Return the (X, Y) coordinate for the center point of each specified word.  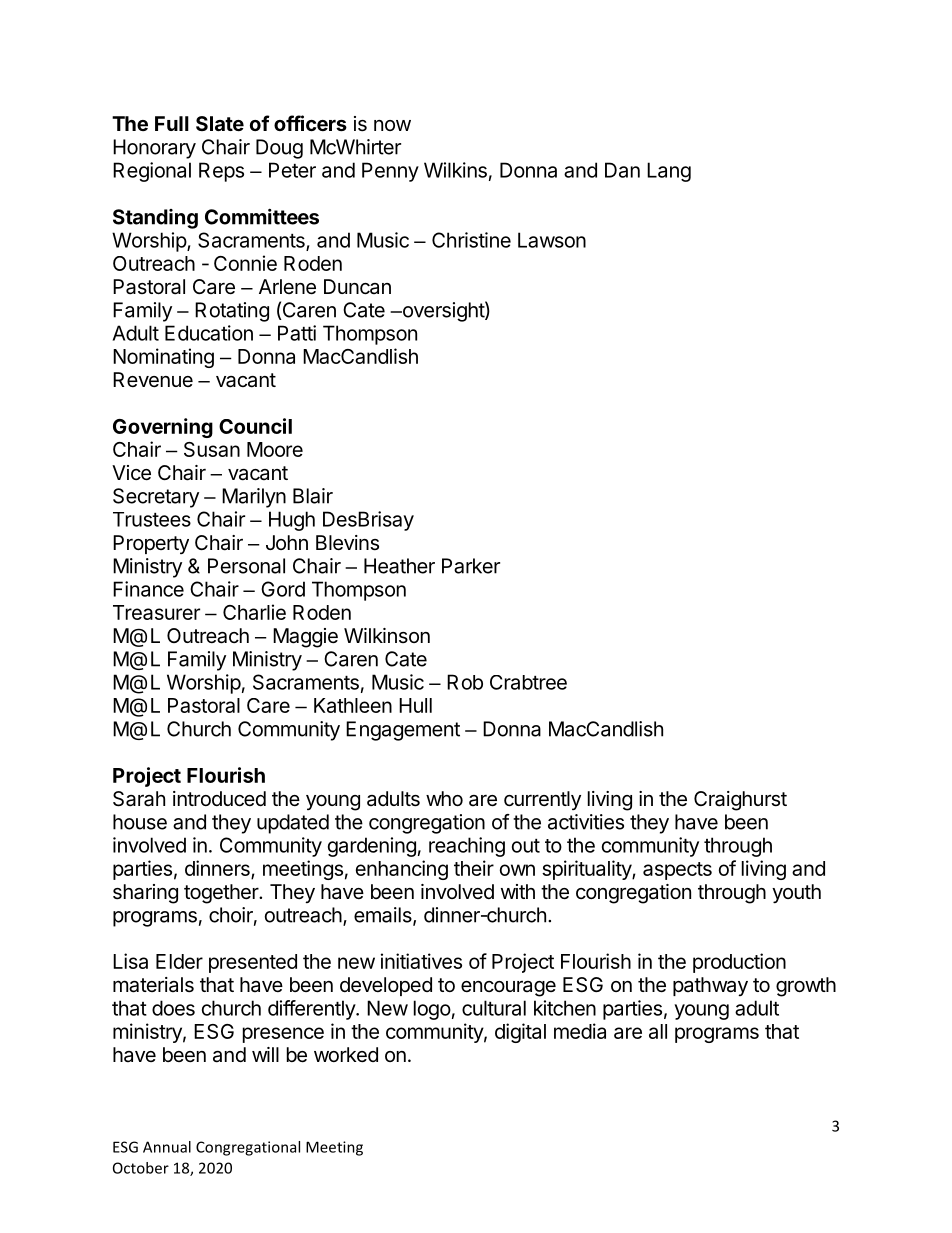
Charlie (254, 612)
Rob (465, 682)
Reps (221, 172)
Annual (167, 1147)
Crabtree (528, 682)
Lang (669, 172)
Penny (390, 172)
